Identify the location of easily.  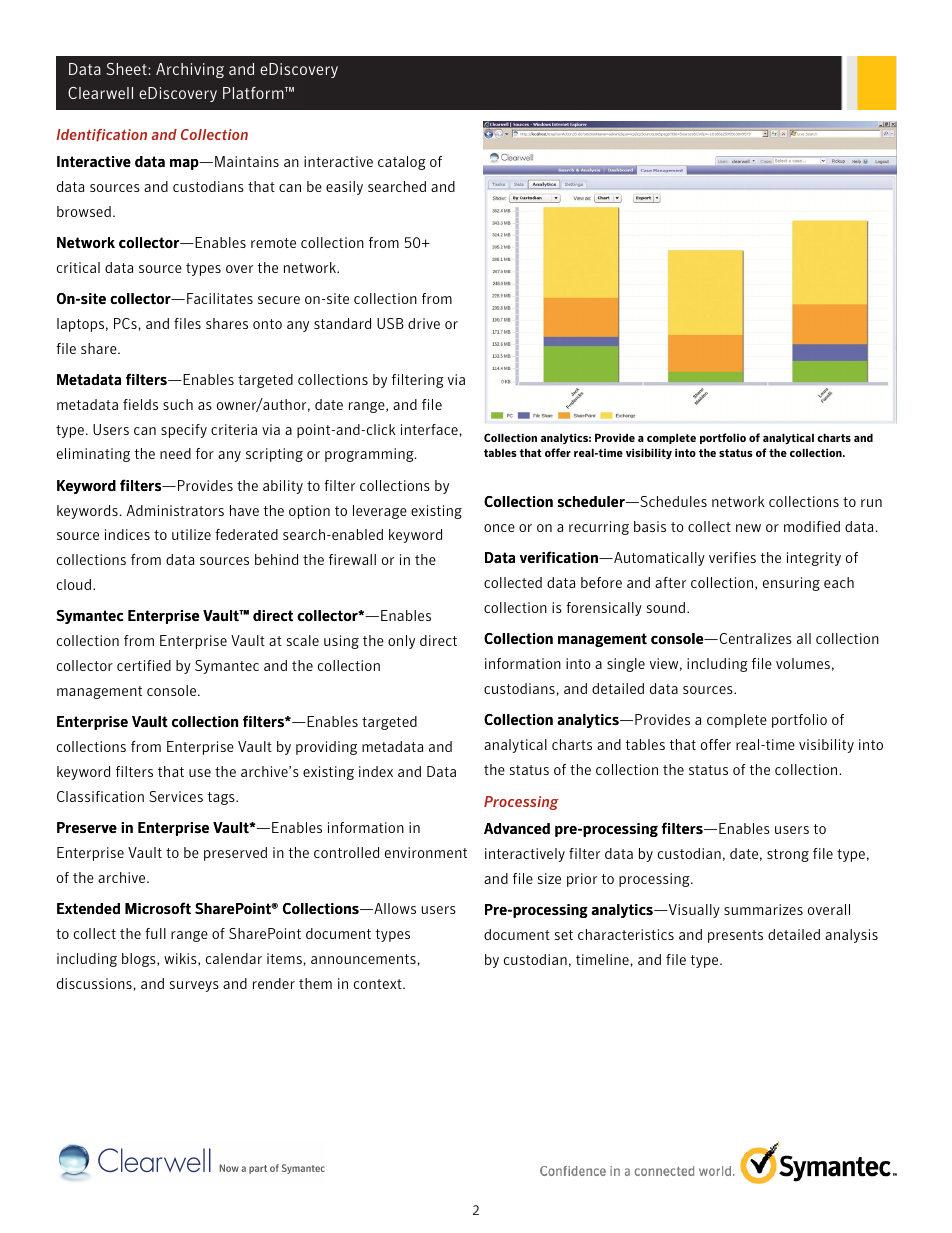
(344, 188).
